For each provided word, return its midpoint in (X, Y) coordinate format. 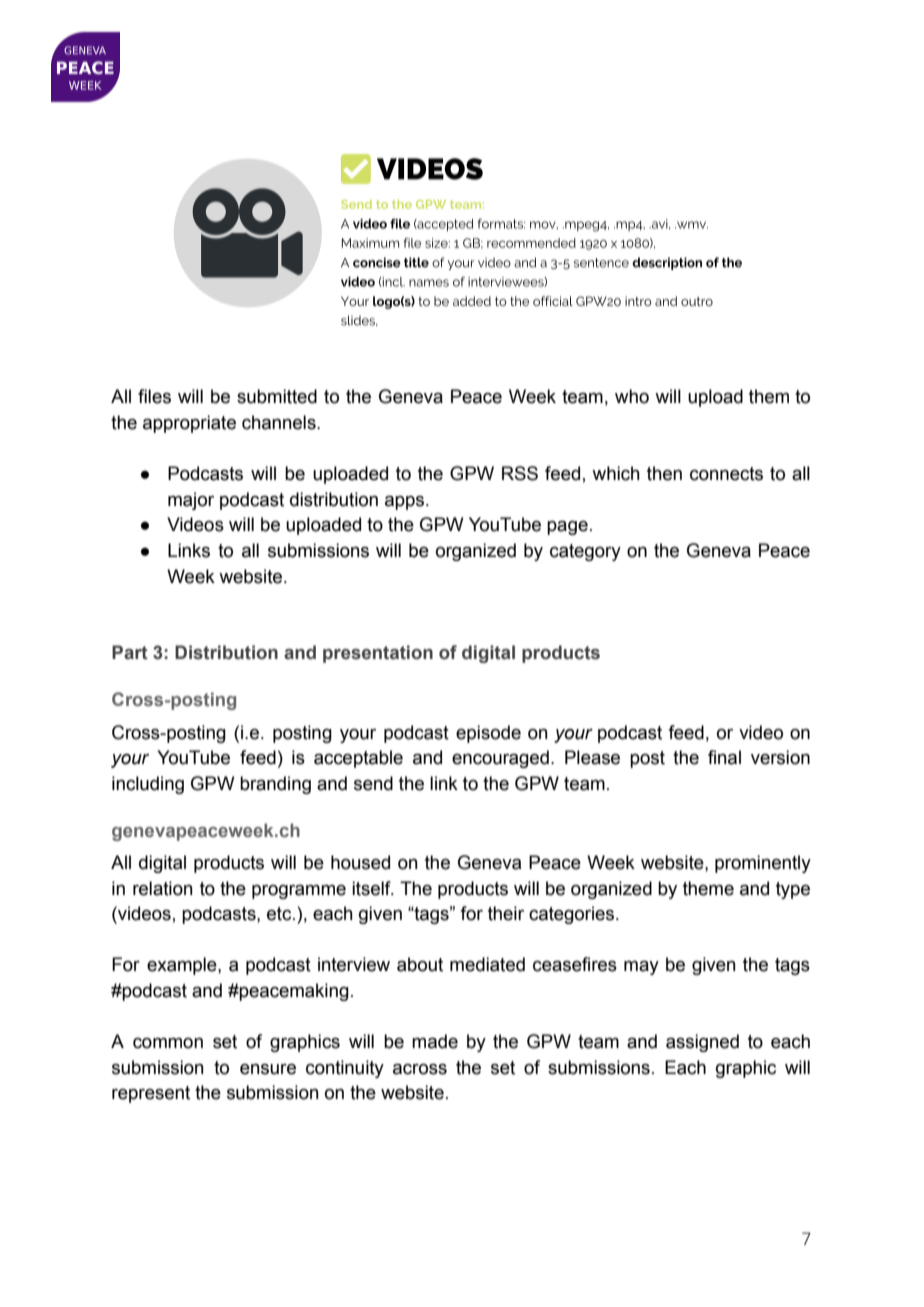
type (793, 890)
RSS (520, 473)
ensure (268, 1069)
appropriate (189, 424)
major (191, 501)
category (585, 552)
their (506, 913)
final (724, 757)
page (567, 528)
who (632, 396)
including (148, 785)
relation (162, 888)
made (435, 1041)
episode (488, 734)
